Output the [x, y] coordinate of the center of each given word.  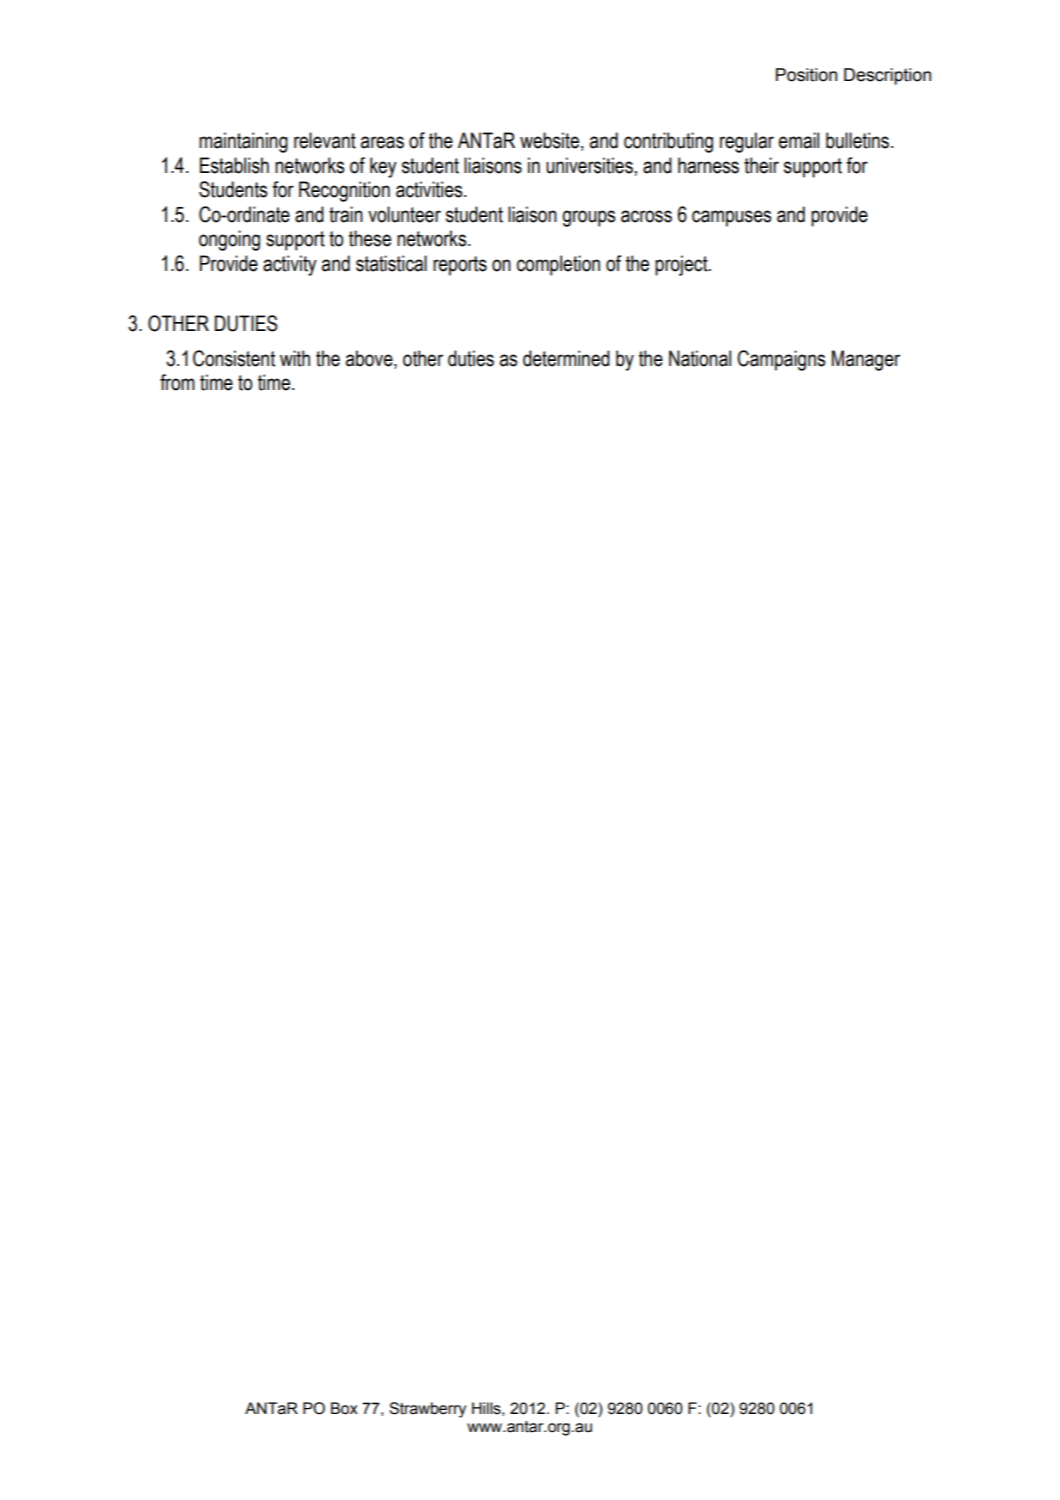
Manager [866, 360]
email [799, 140]
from [177, 382]
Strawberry [427, 1410]
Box [344, 1408]
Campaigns [781, 360]
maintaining [243, 142]
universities [589, 165]
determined [566, 358]
